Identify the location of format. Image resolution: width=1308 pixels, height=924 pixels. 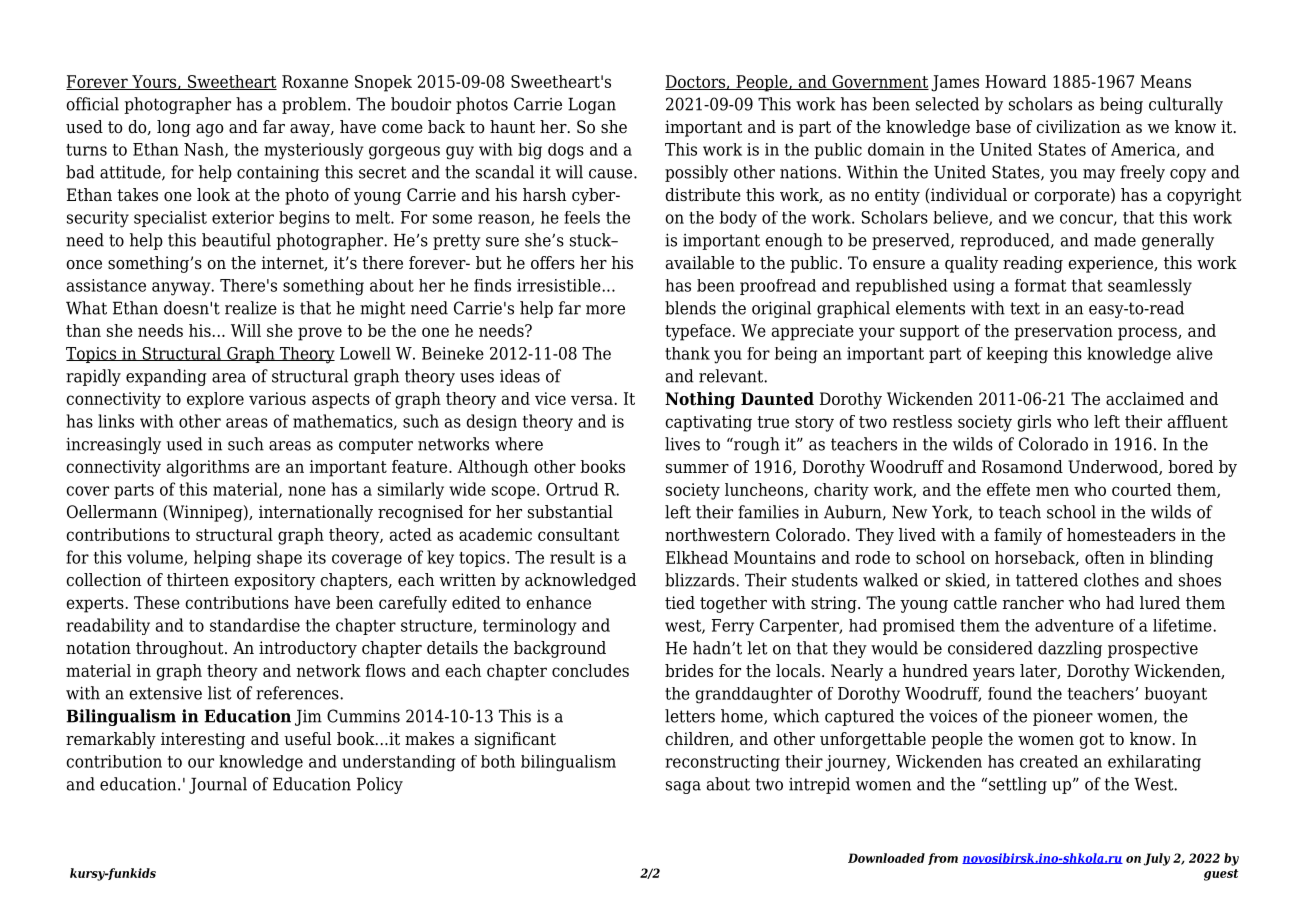
(1040, 285).
